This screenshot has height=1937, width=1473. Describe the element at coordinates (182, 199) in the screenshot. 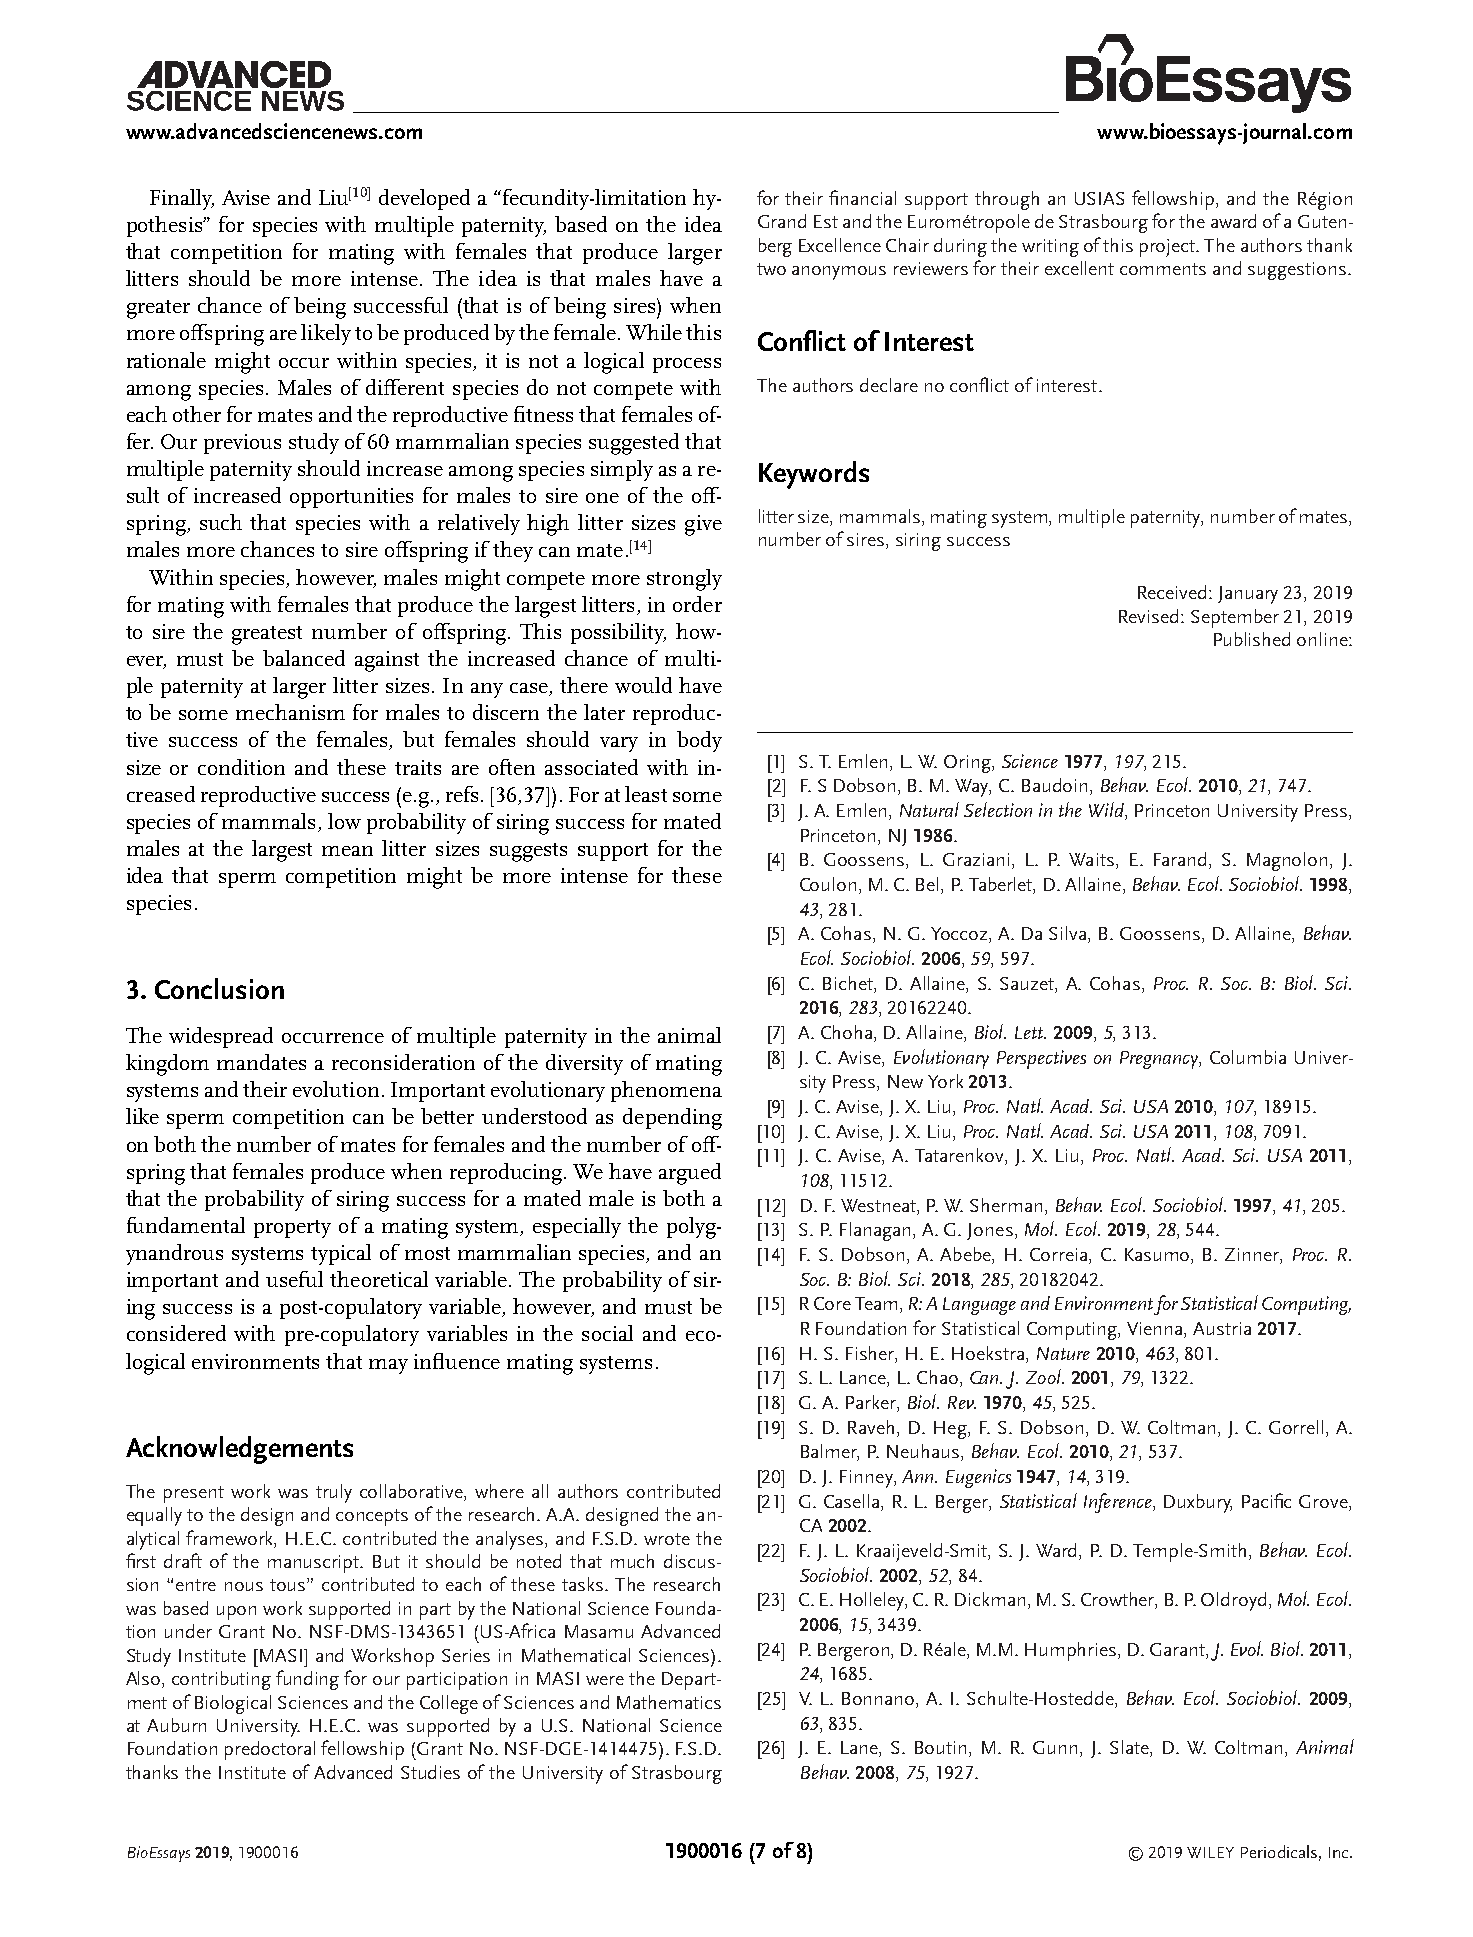

I see `Finally` at that location.
